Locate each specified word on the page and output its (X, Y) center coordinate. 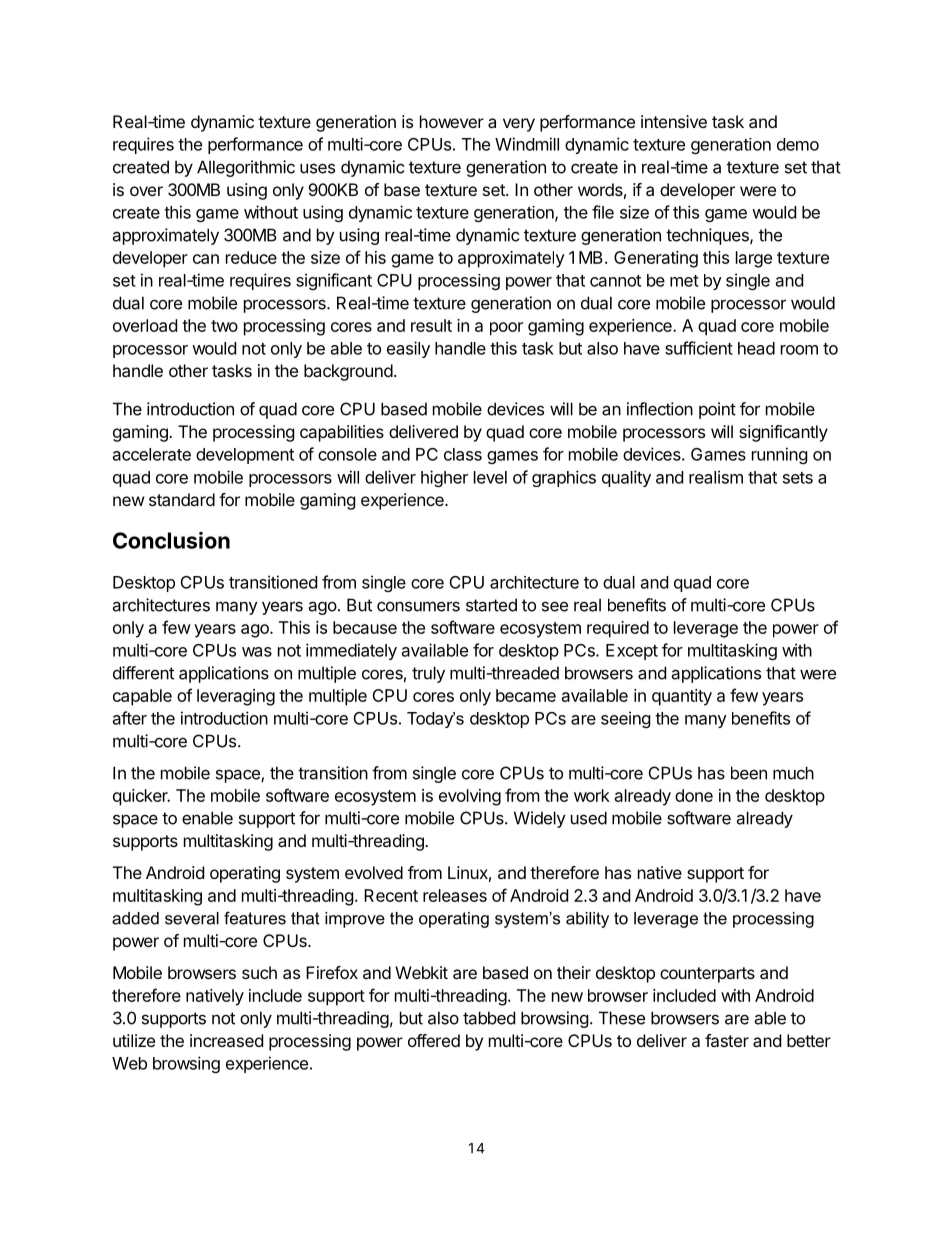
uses (317, 168)
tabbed (489, 1018)
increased (226, 1040)
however (452, 121)
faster (727, 1040)
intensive (674, 121)
